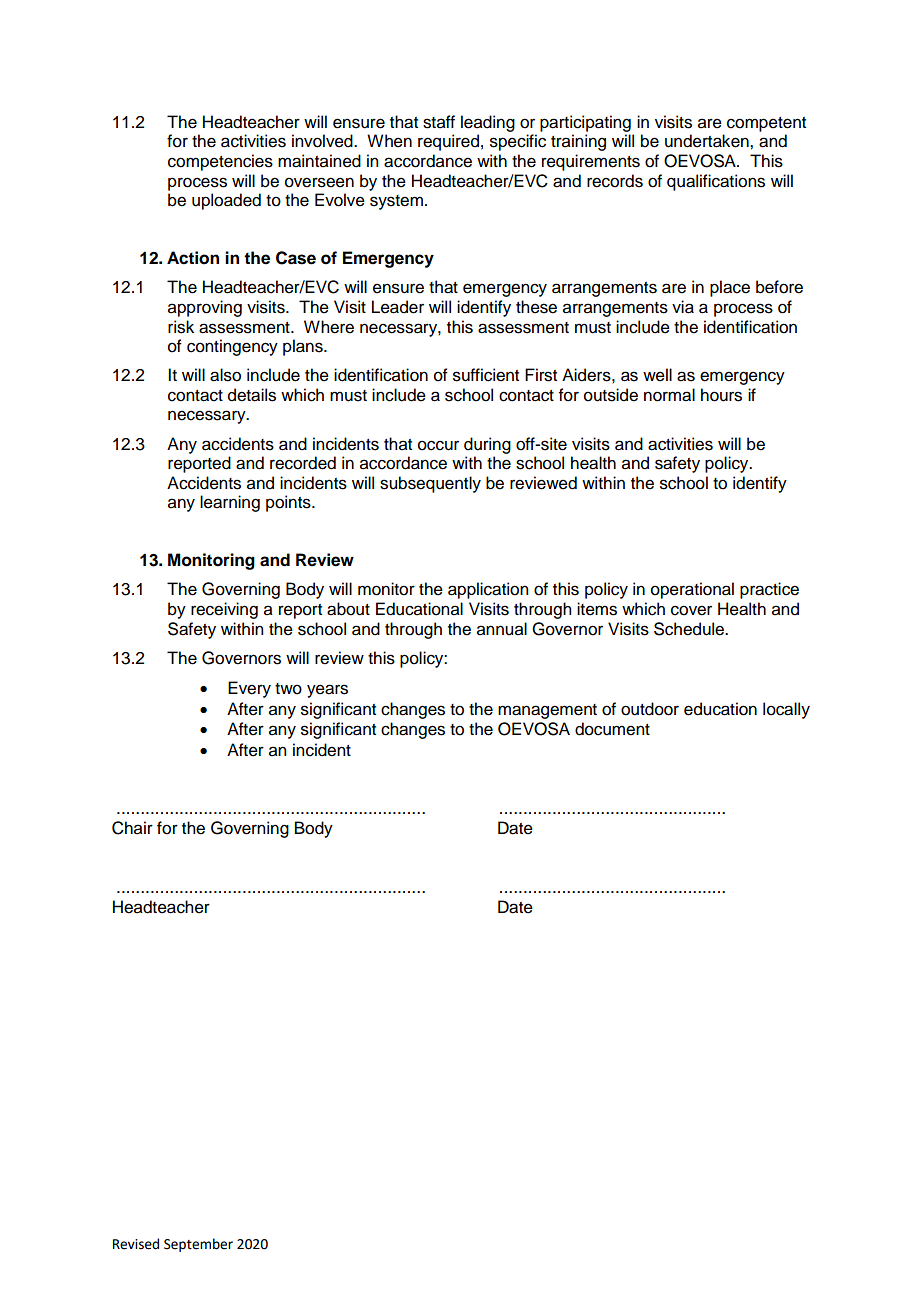  Describe the element at coordinates (502, 629) in the screenshot. I see `annual` at that location.
